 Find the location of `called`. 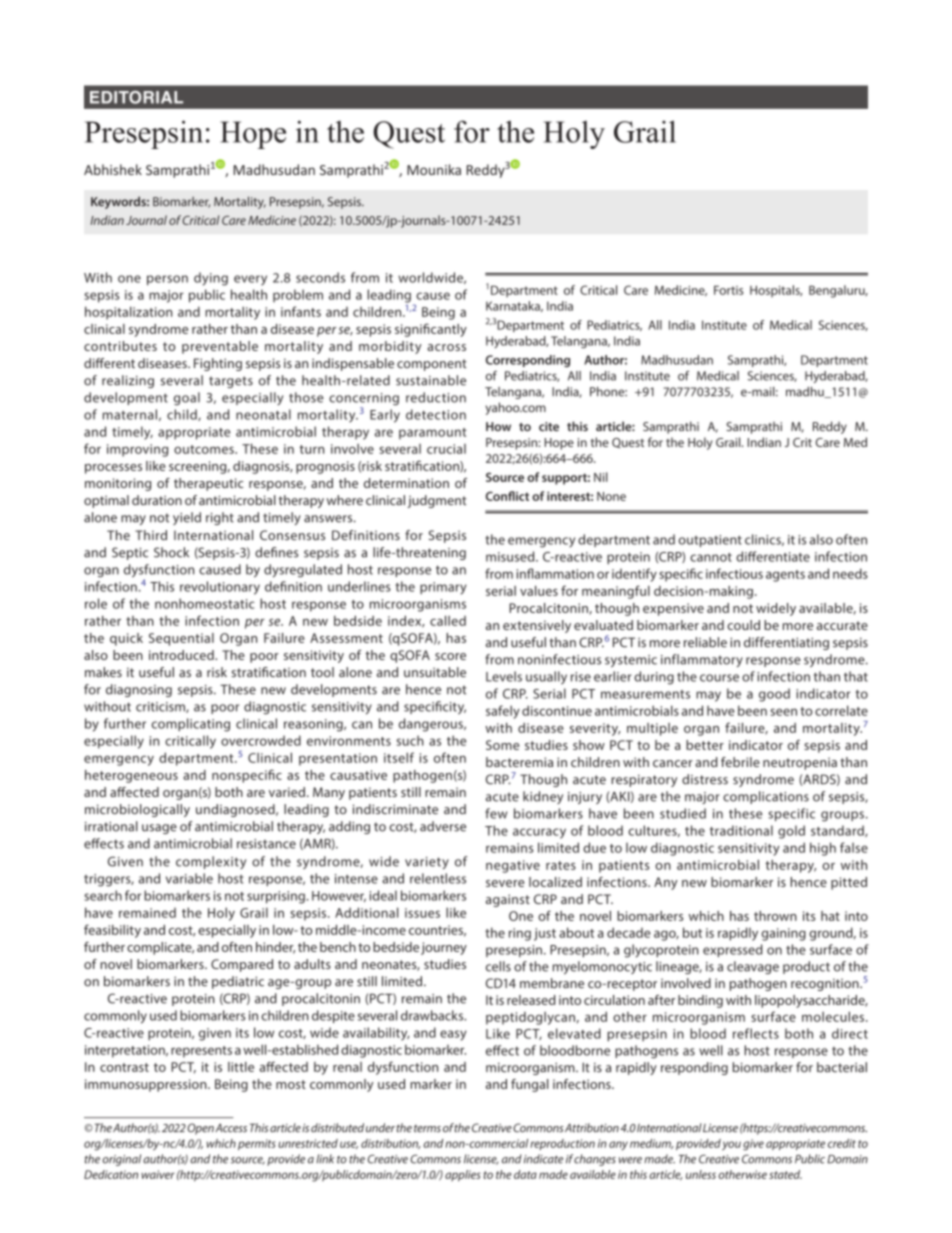

called is located at coordinates (448, 620).
